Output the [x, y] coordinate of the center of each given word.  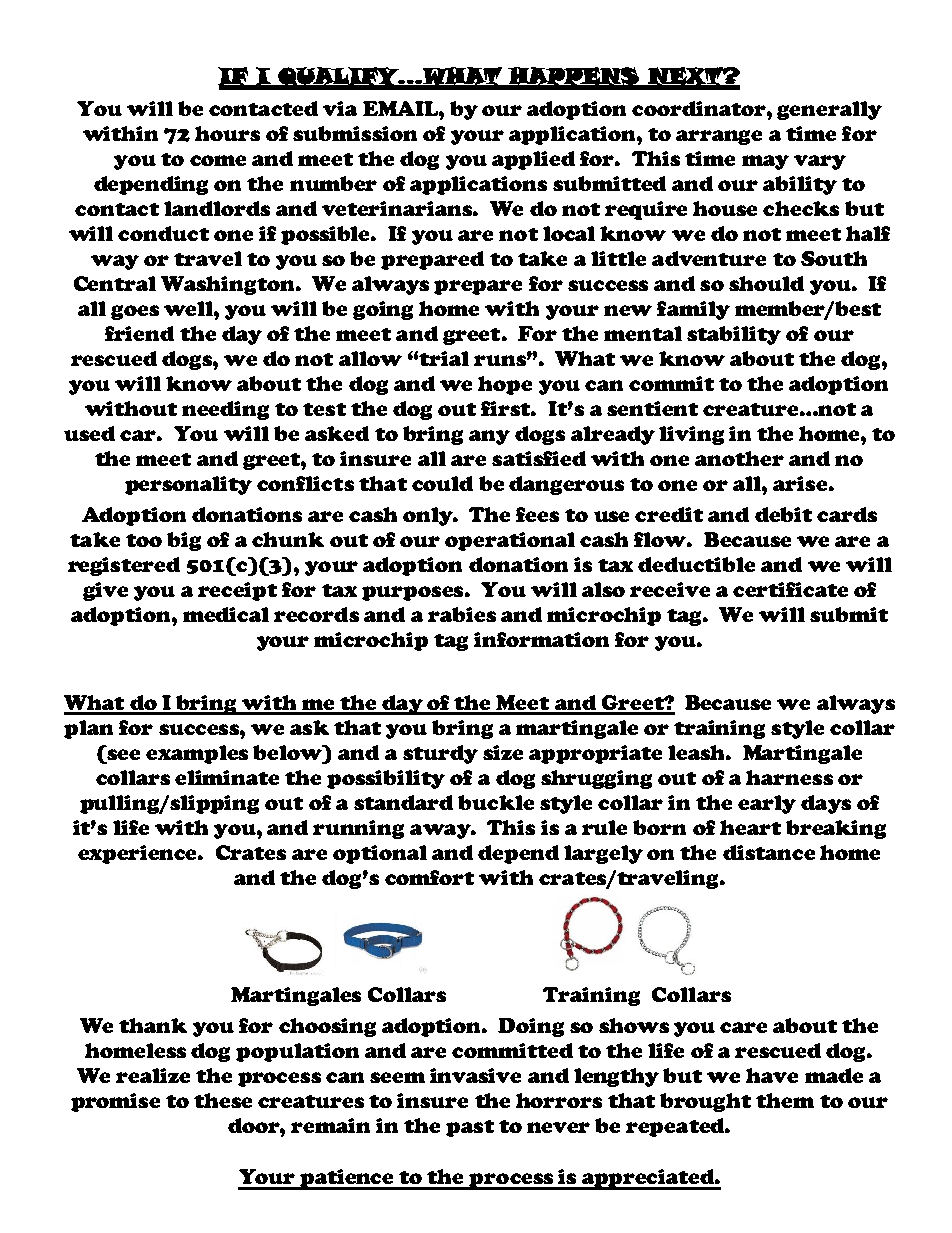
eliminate [227, 777]
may [765, 162]
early [767, 804]
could [442, 483]
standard [403, 802]
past [470, 1128]
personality [188, 485]
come [218, 160]
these [223, 1100]
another [739, 458]
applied [533, 160]
